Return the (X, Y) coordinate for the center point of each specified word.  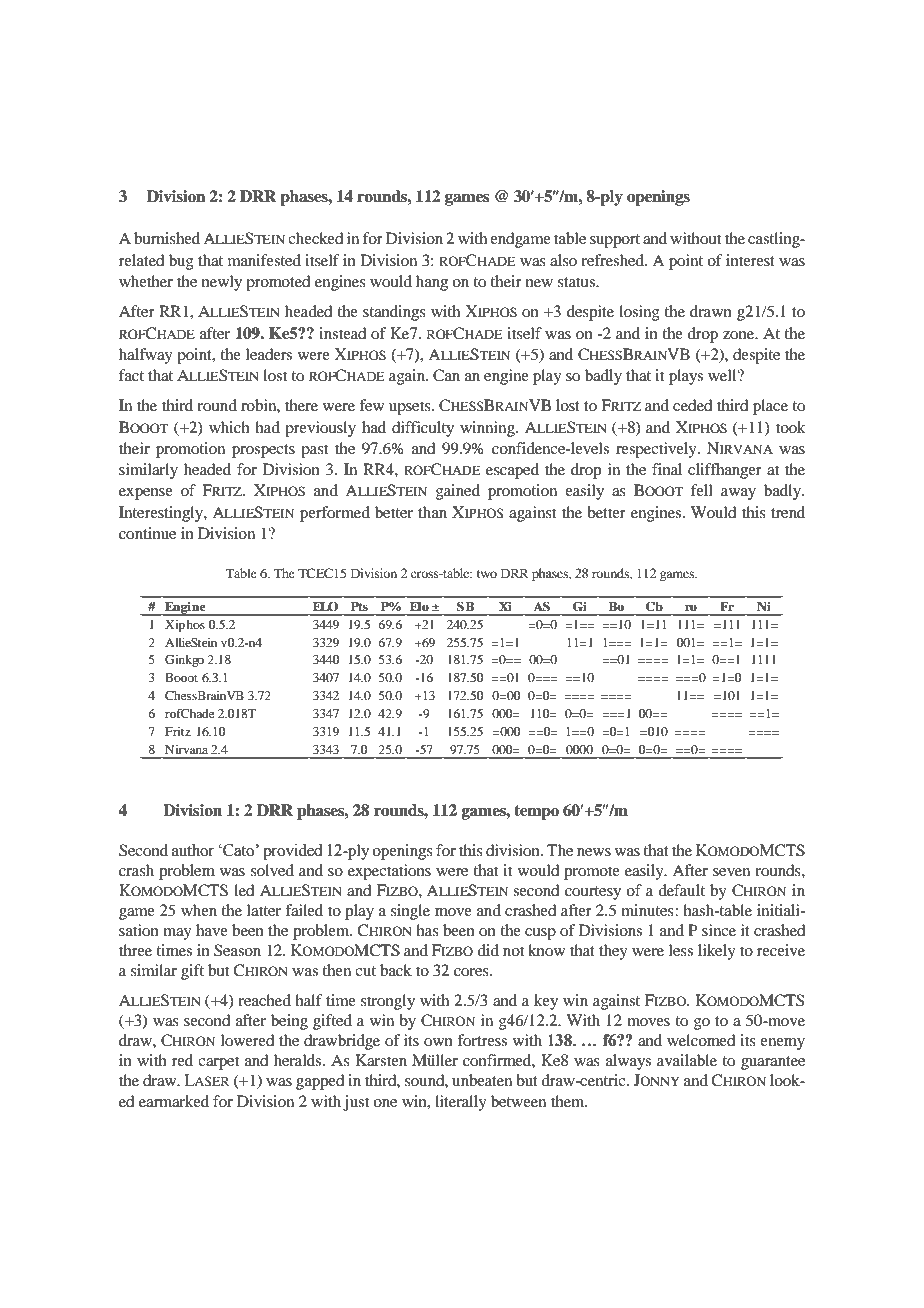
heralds (299, 1060)
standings (394, 313)
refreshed (613, 260)
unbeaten (482, 1080)
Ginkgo (184, 661)
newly (222, 283)
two (487, 574)
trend (788, 512)
